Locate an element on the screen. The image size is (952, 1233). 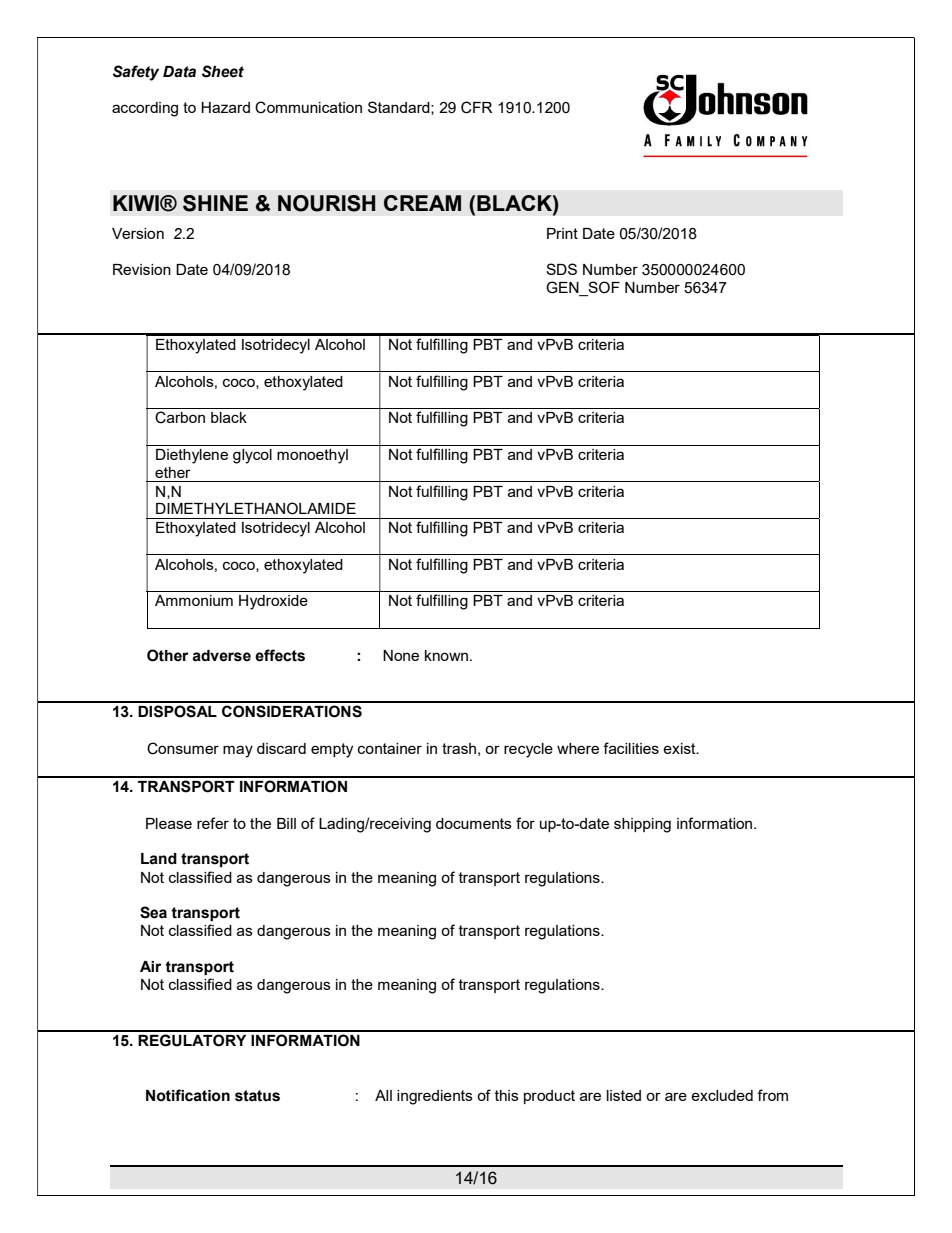
Print is located at coordinates (562, 233).
